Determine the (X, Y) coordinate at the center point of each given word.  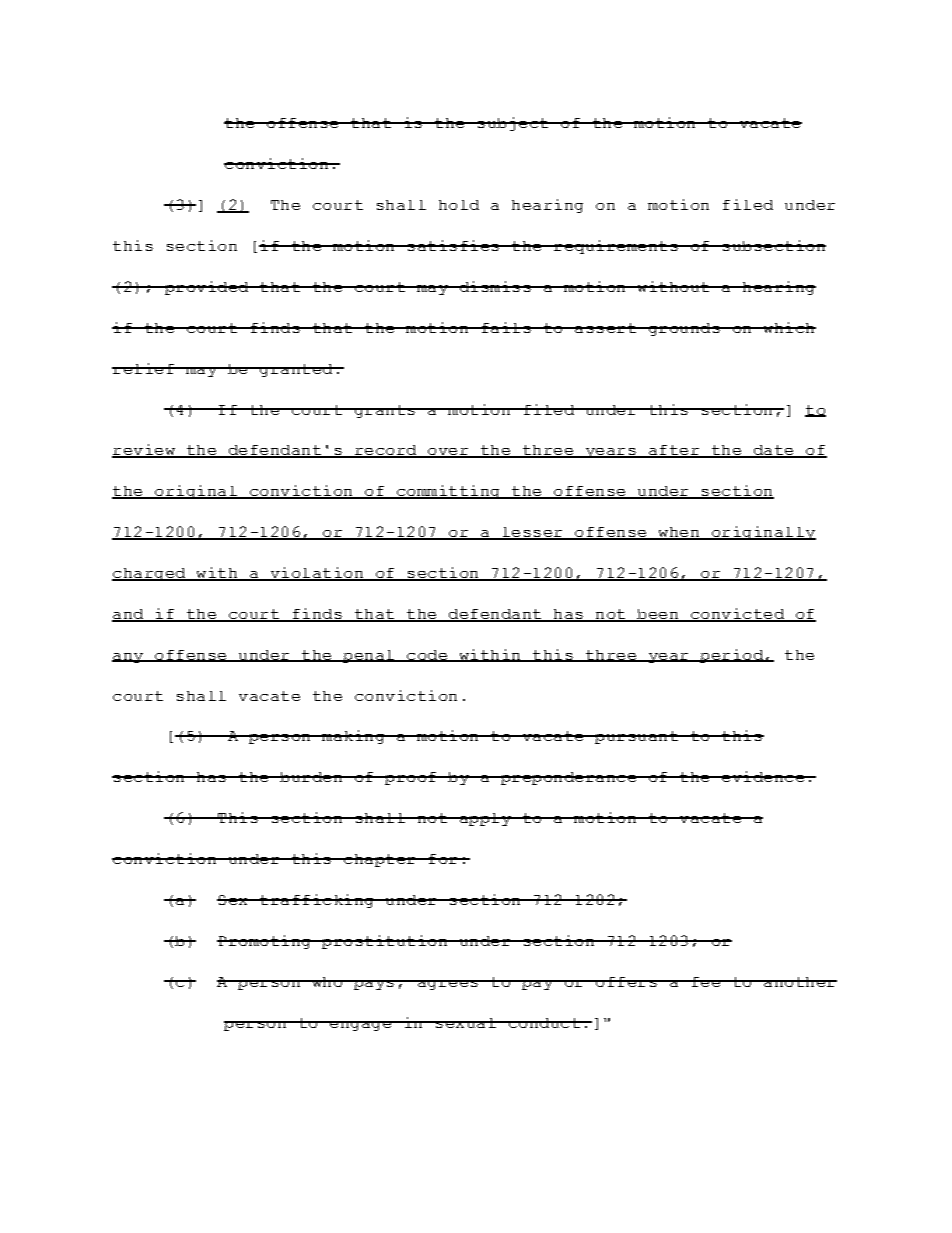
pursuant (636, 737)
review (144, 451)
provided (206, 288)
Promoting (265, 942)
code (427, 656)
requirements (616, 247)
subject (513, 124)
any (128, 658)
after (673, 451)
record (385, 451)
